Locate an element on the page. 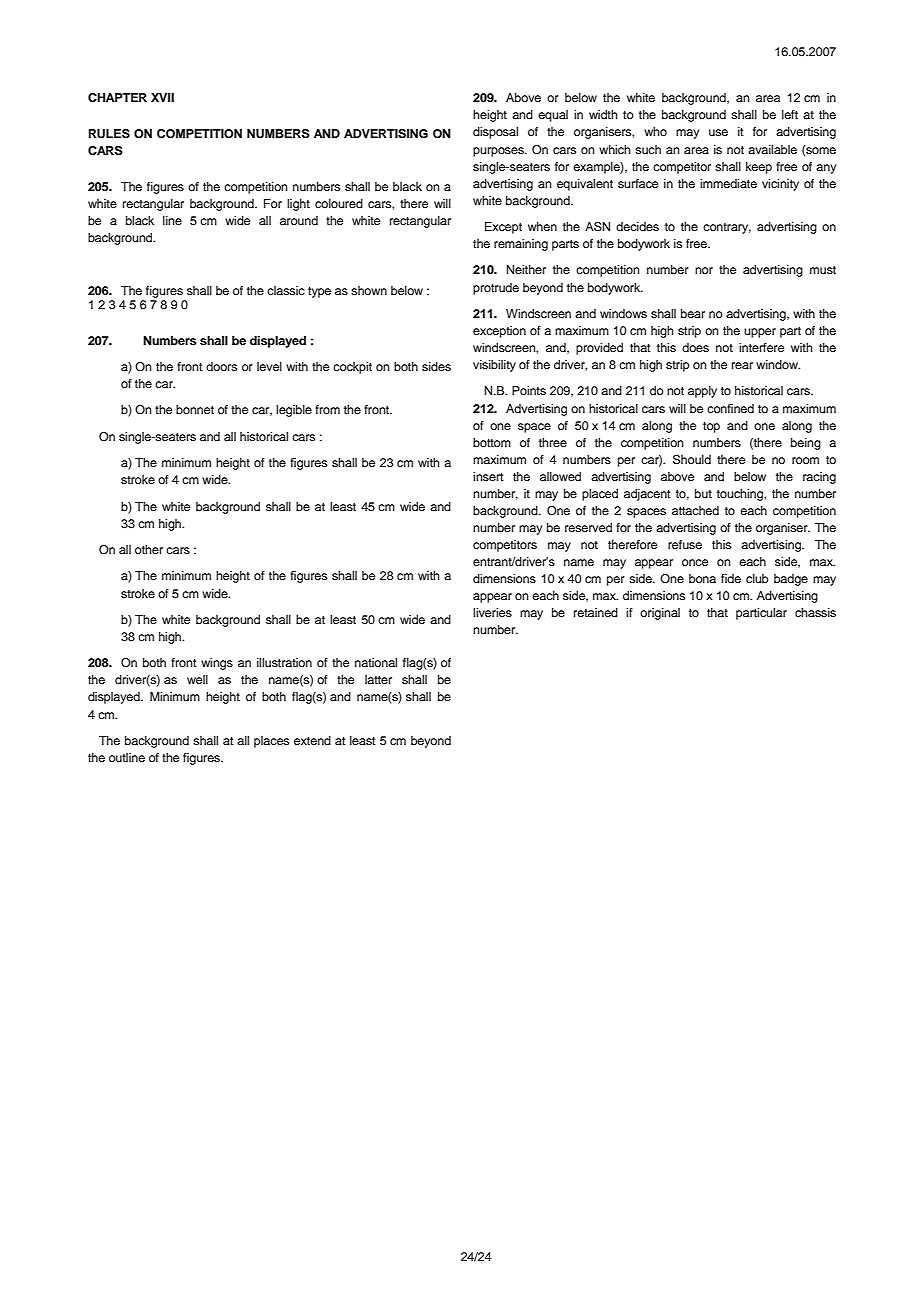  left is located at coordinates (790, 114).
